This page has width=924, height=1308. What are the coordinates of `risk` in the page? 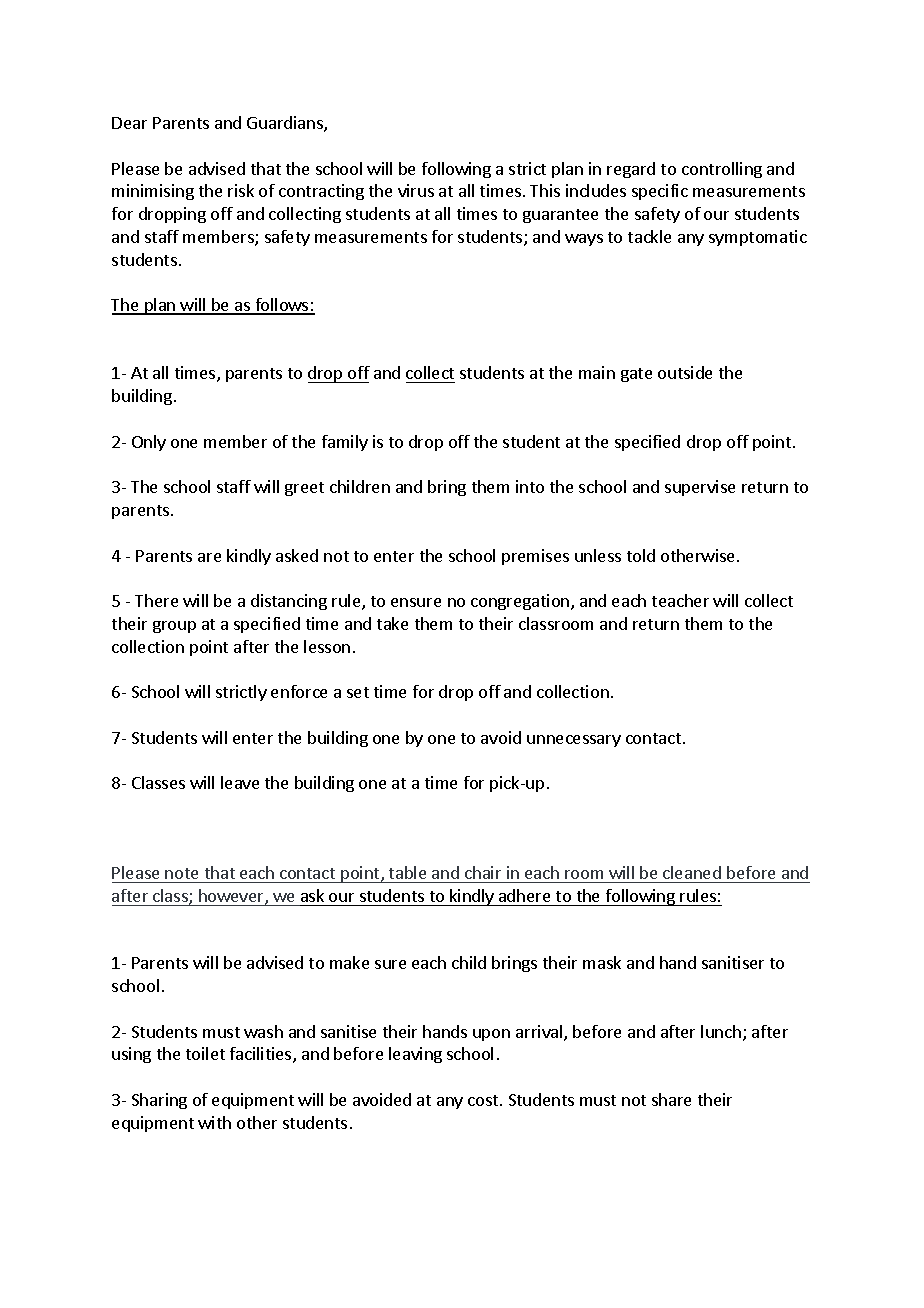 It's located at (241, 190).
